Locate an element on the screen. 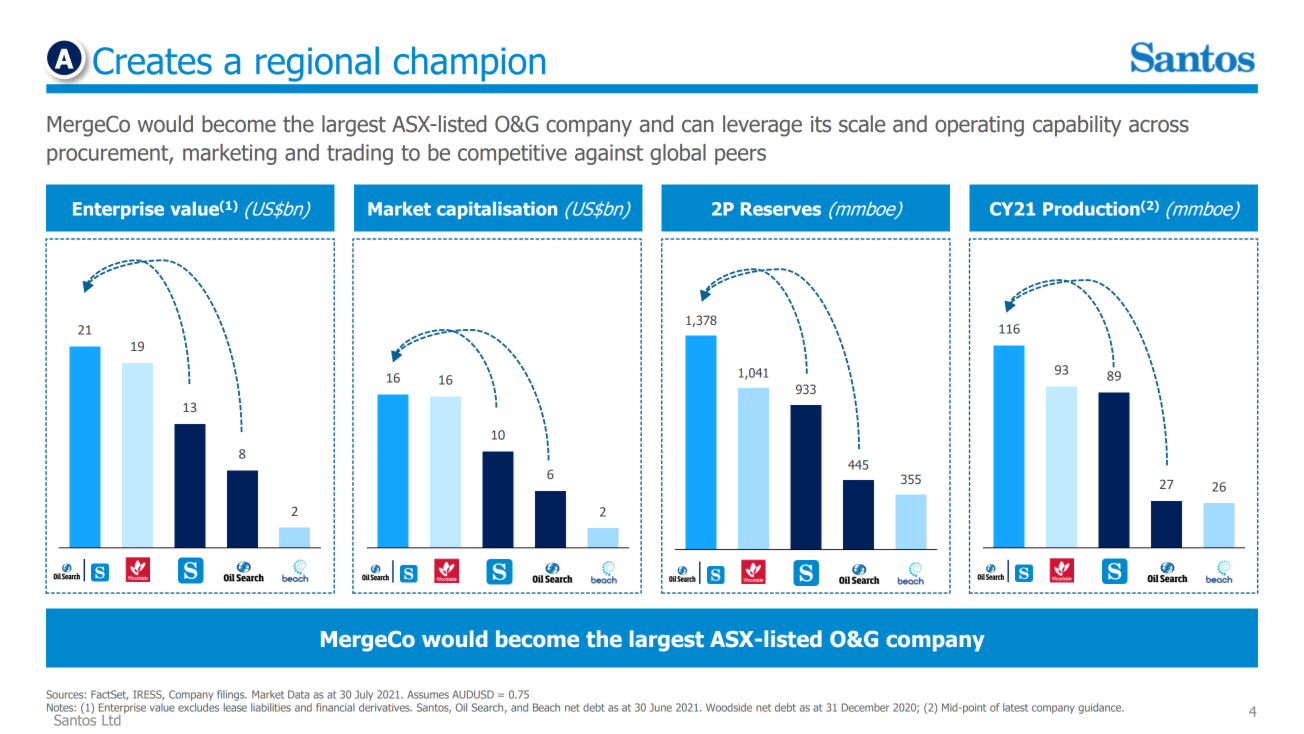 The height and width of the screenshot is (734, 1304). latest is located at coordinates (1015, 707).
